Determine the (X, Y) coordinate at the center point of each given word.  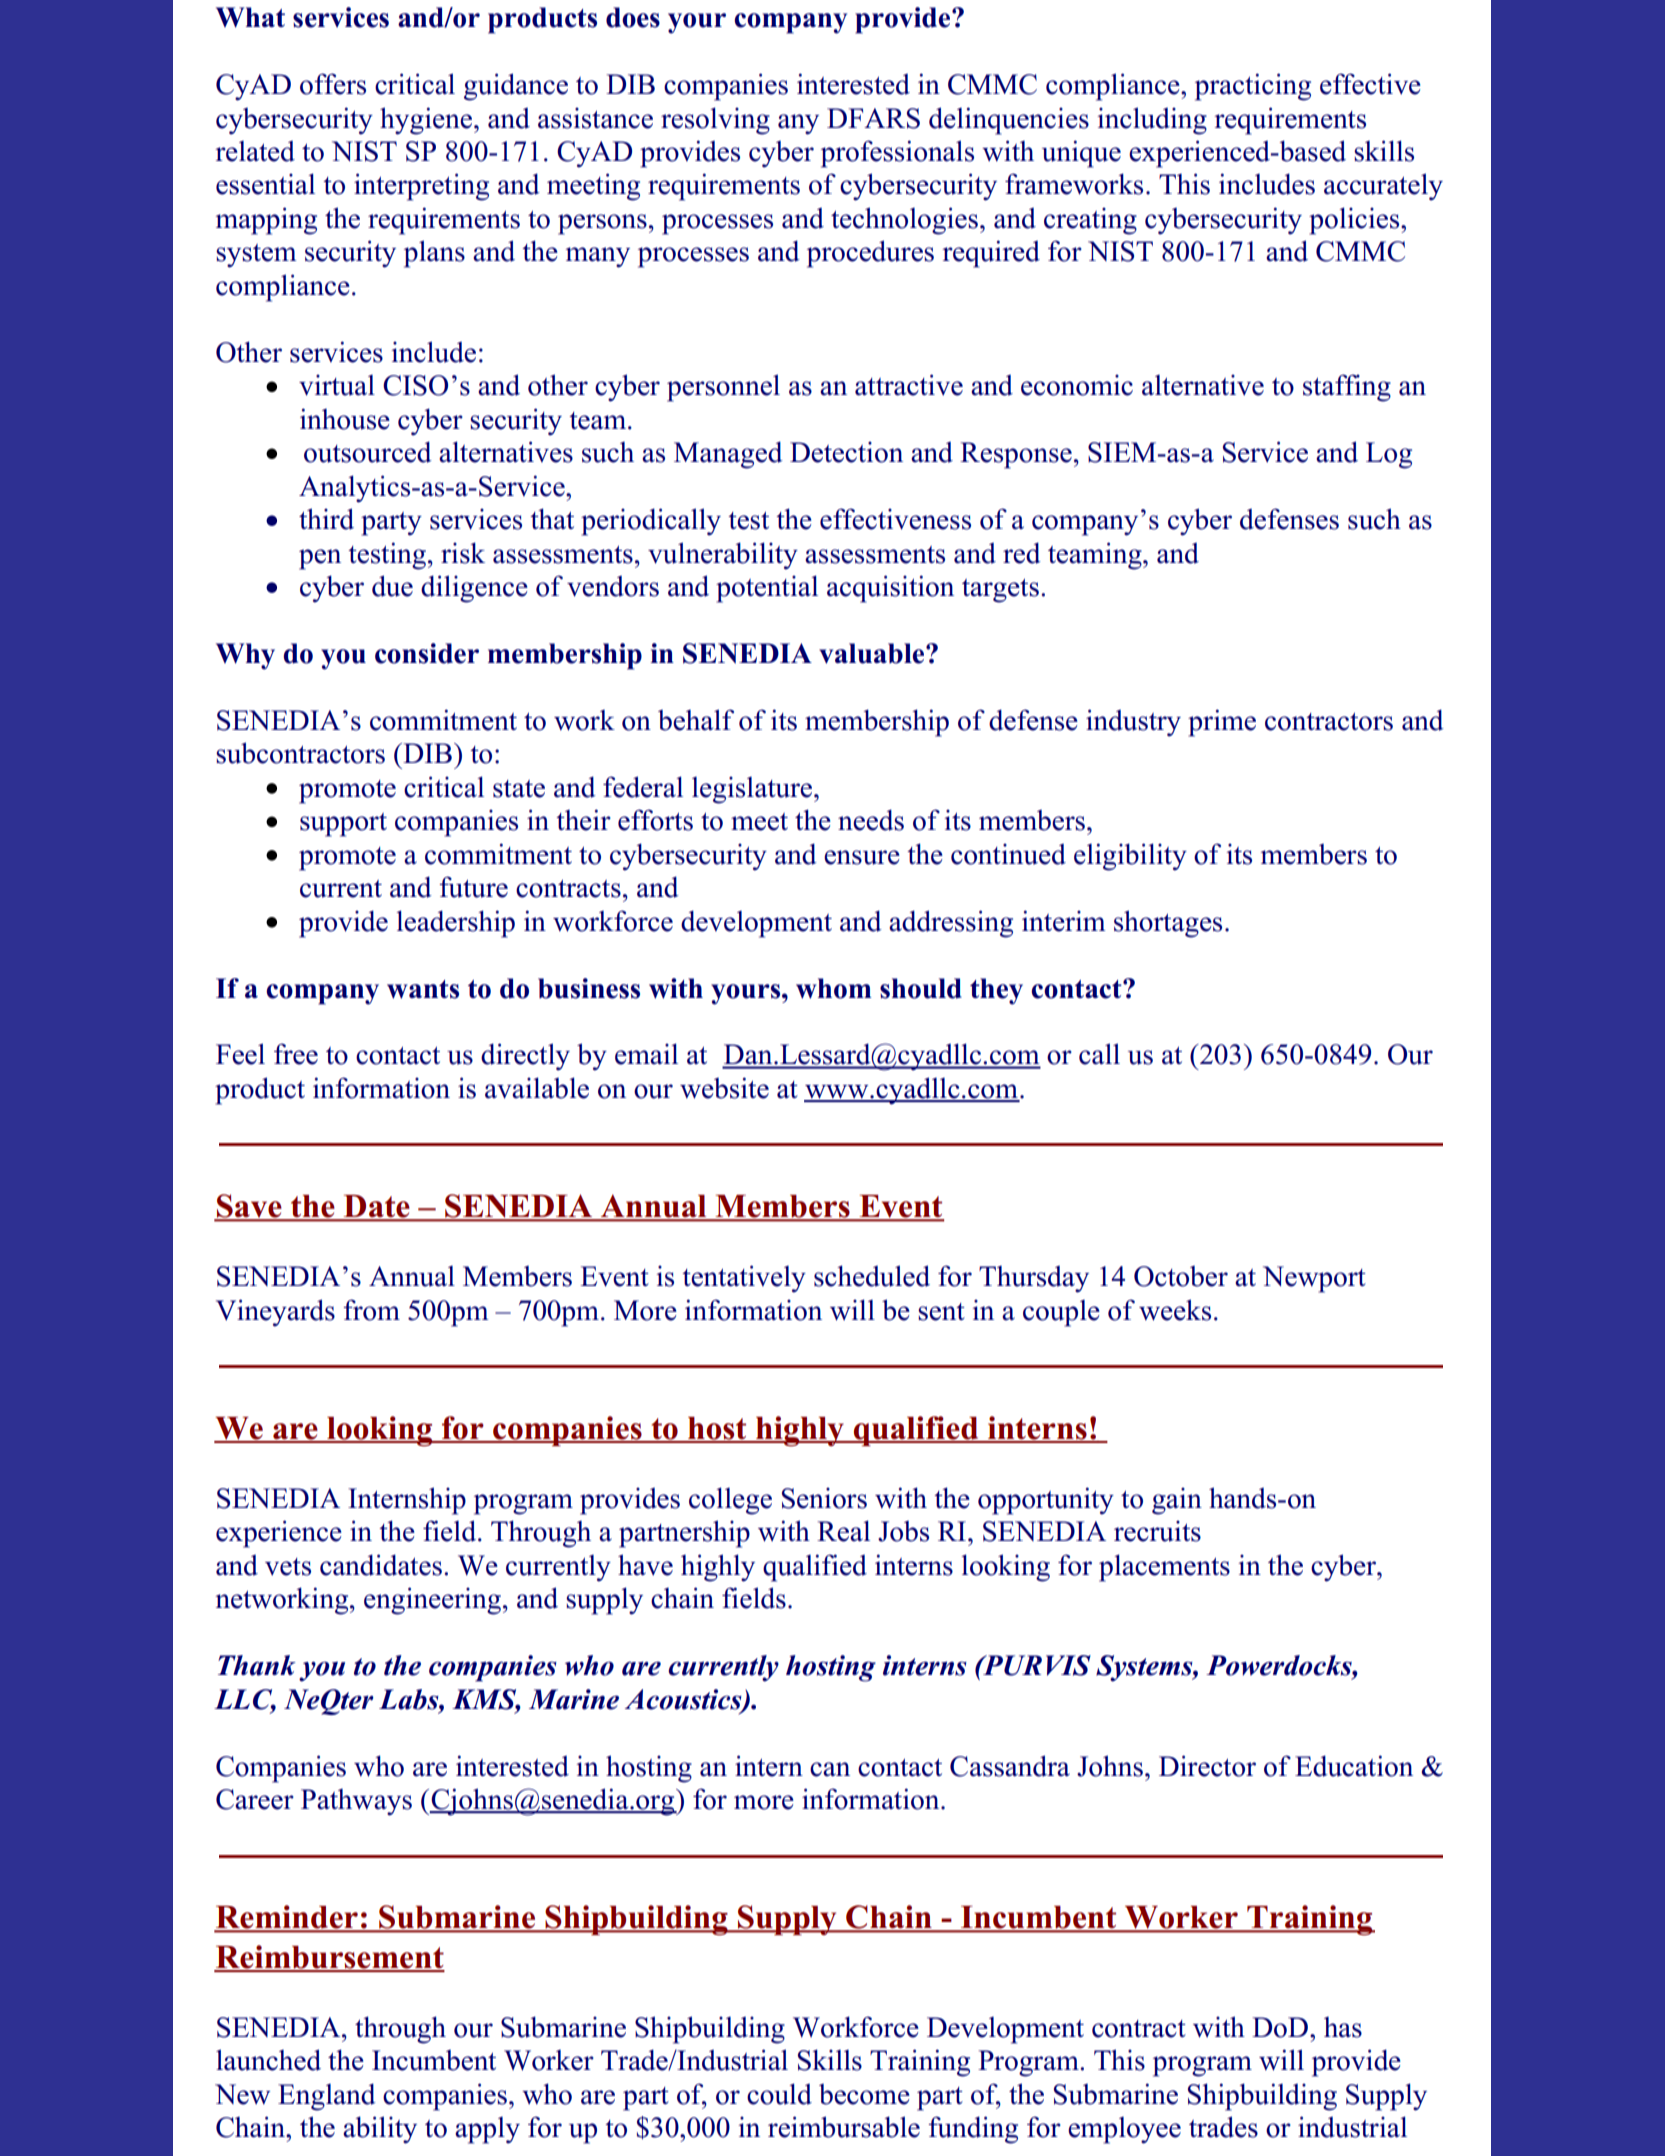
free (296, 1054)
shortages (1168, 924)
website (724, 1088)
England (327, 2097)
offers (333, 84)
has (1343, 2027)
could (779, 2094)
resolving (715, 121)
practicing (1253, 87)
